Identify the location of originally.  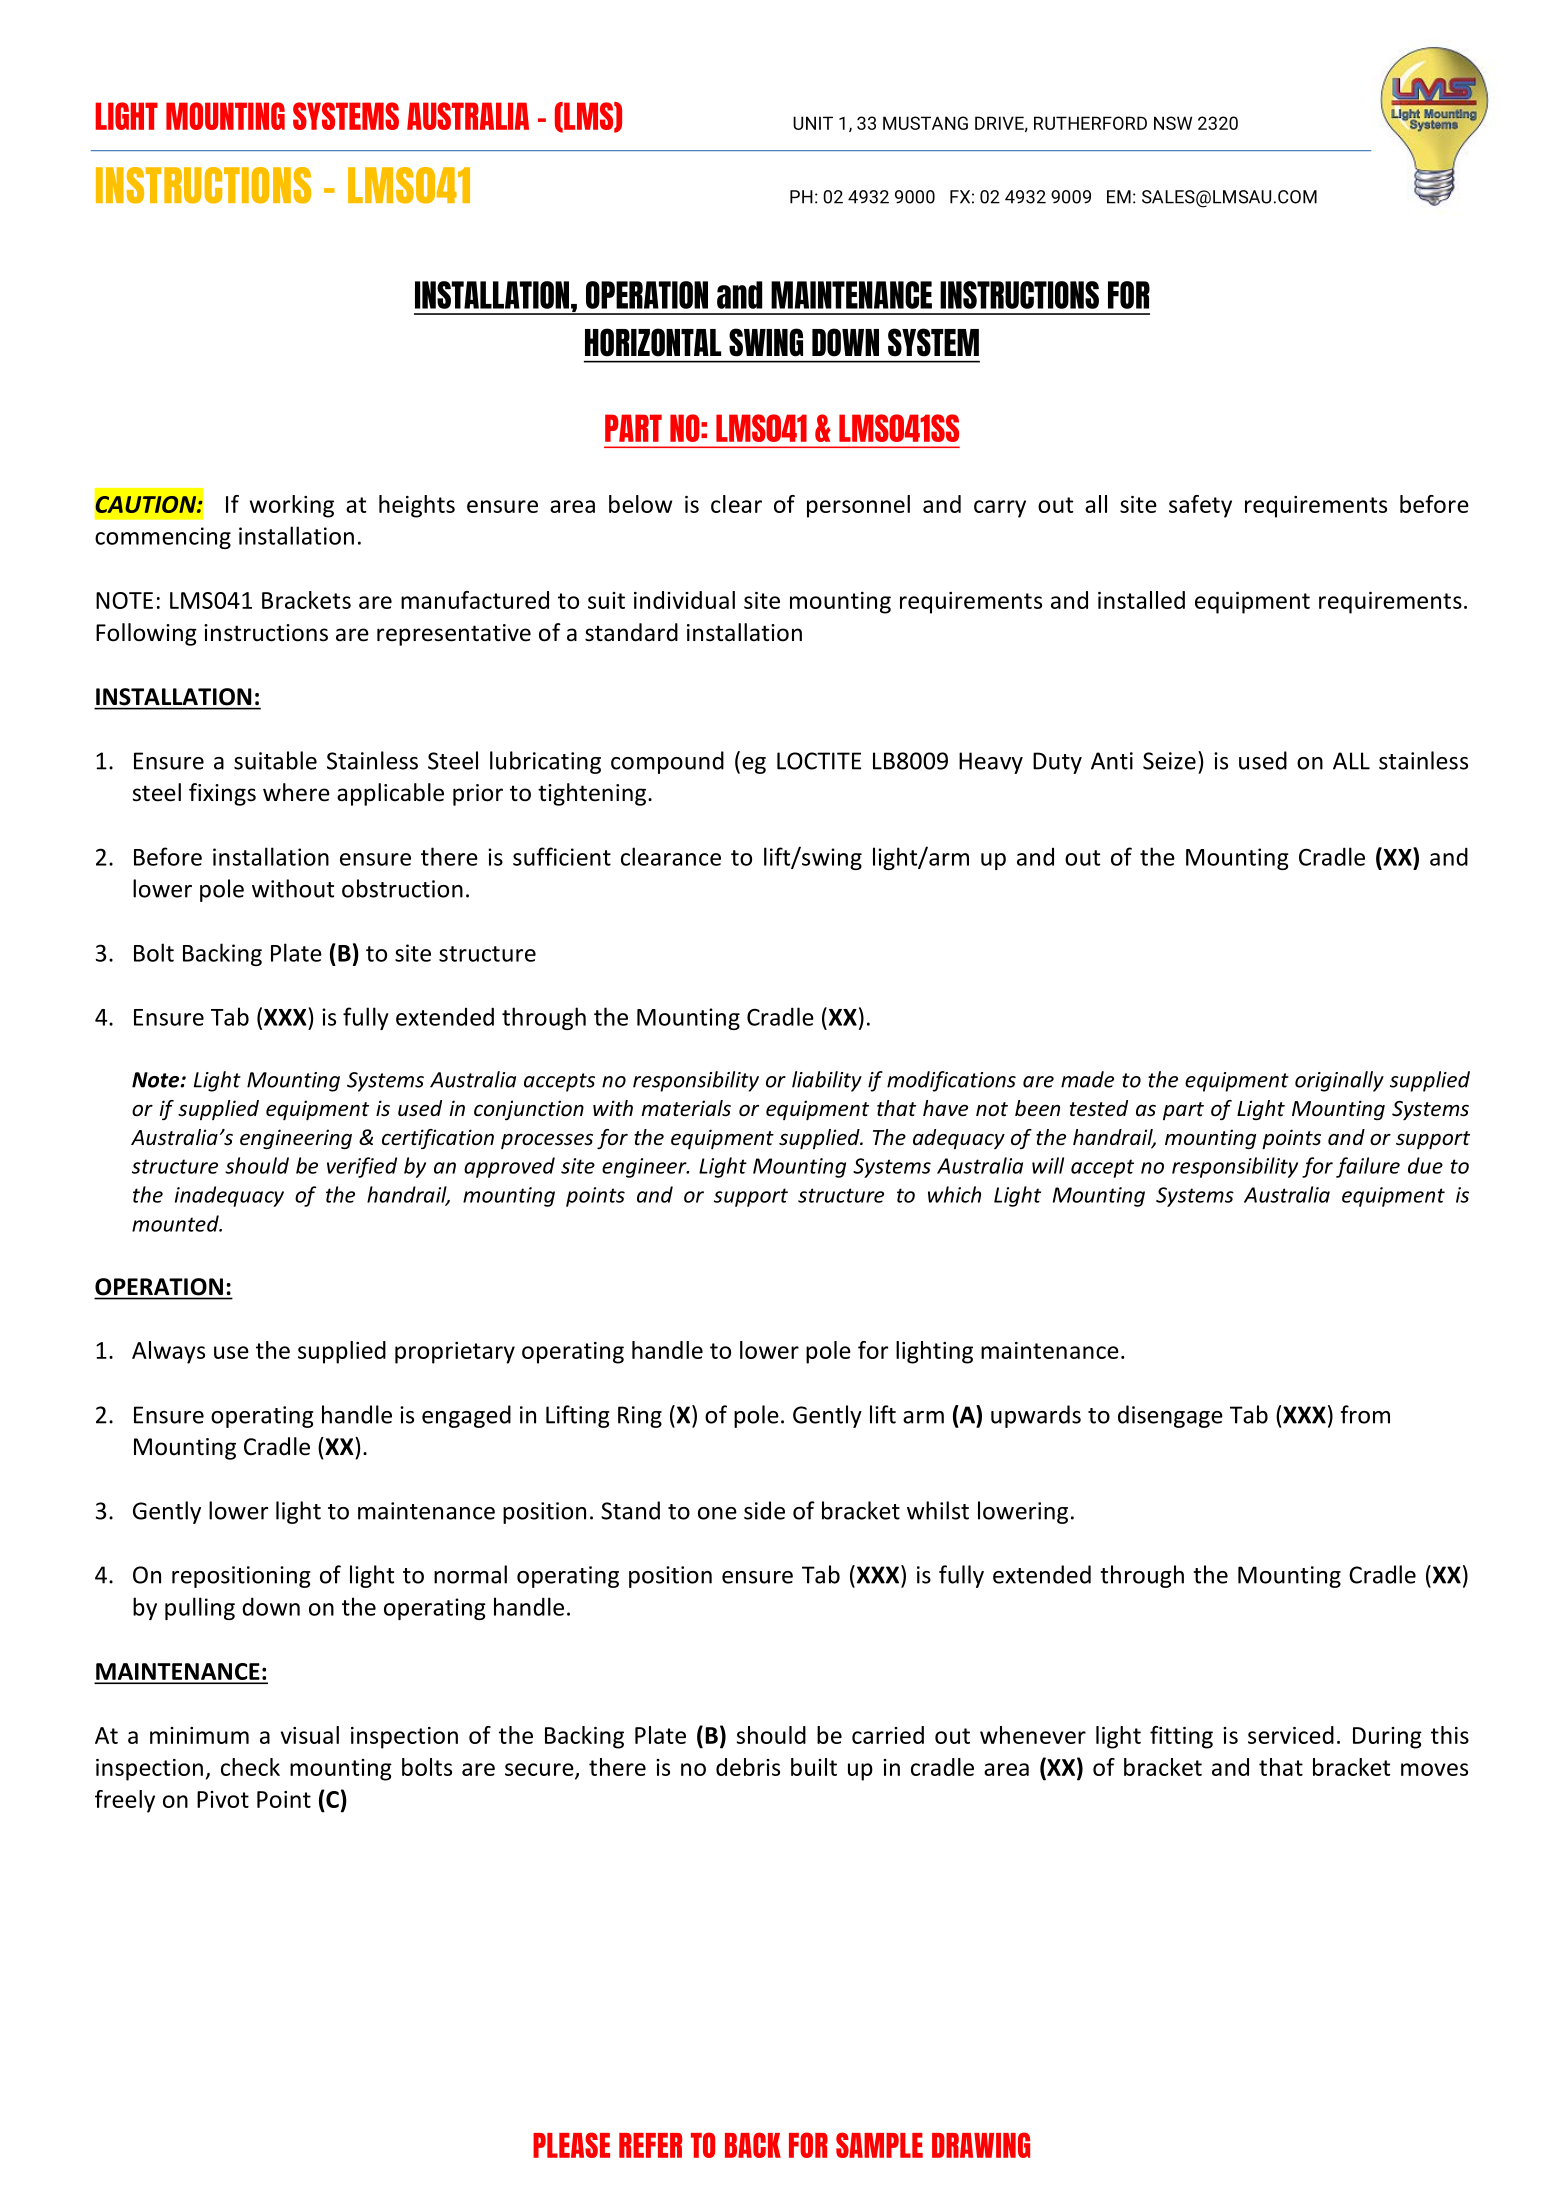
(1339, 1081).
